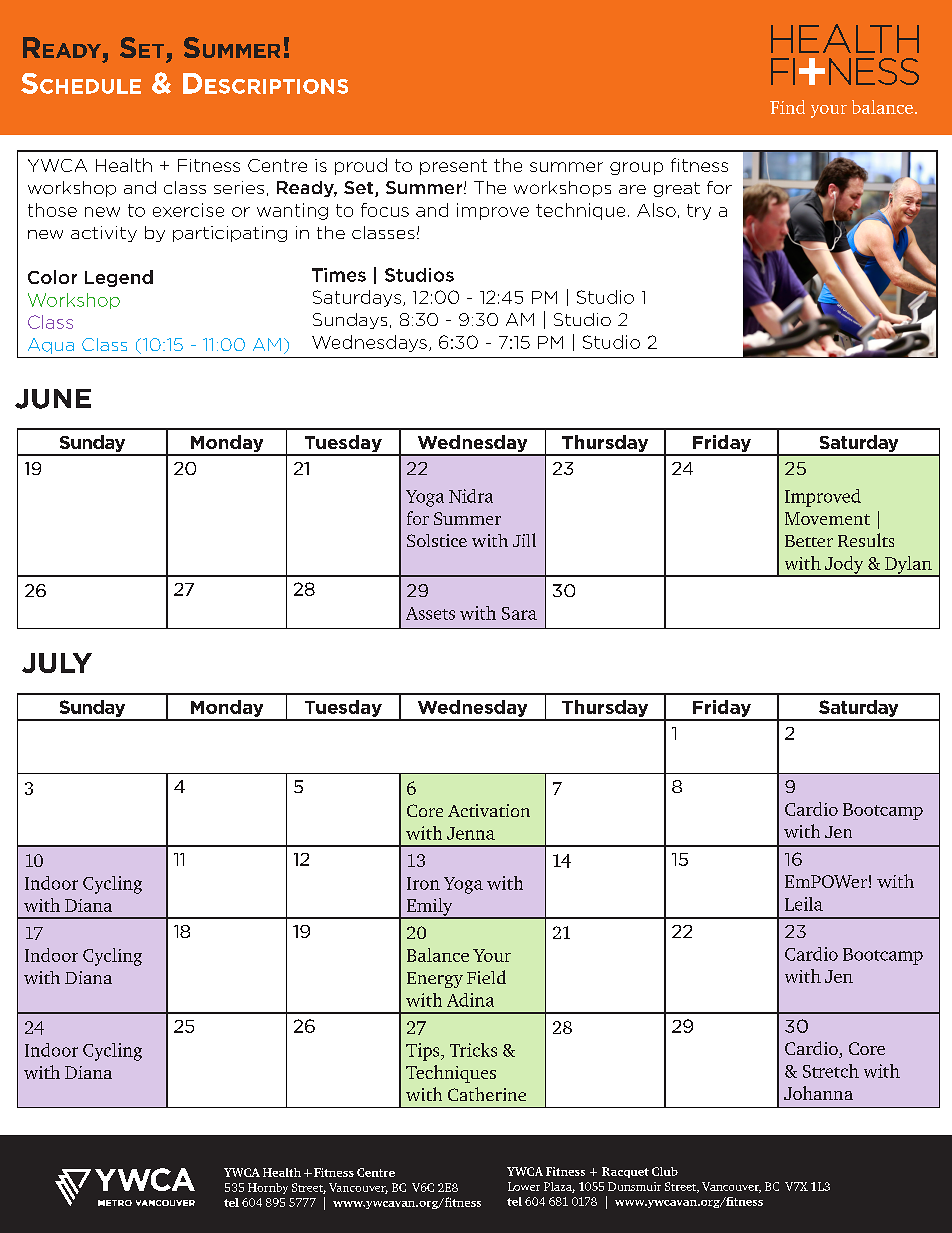  What do you see at coordinates (453, 167) in the screenshot?
I see `present` at bounding box center [453, 167].
